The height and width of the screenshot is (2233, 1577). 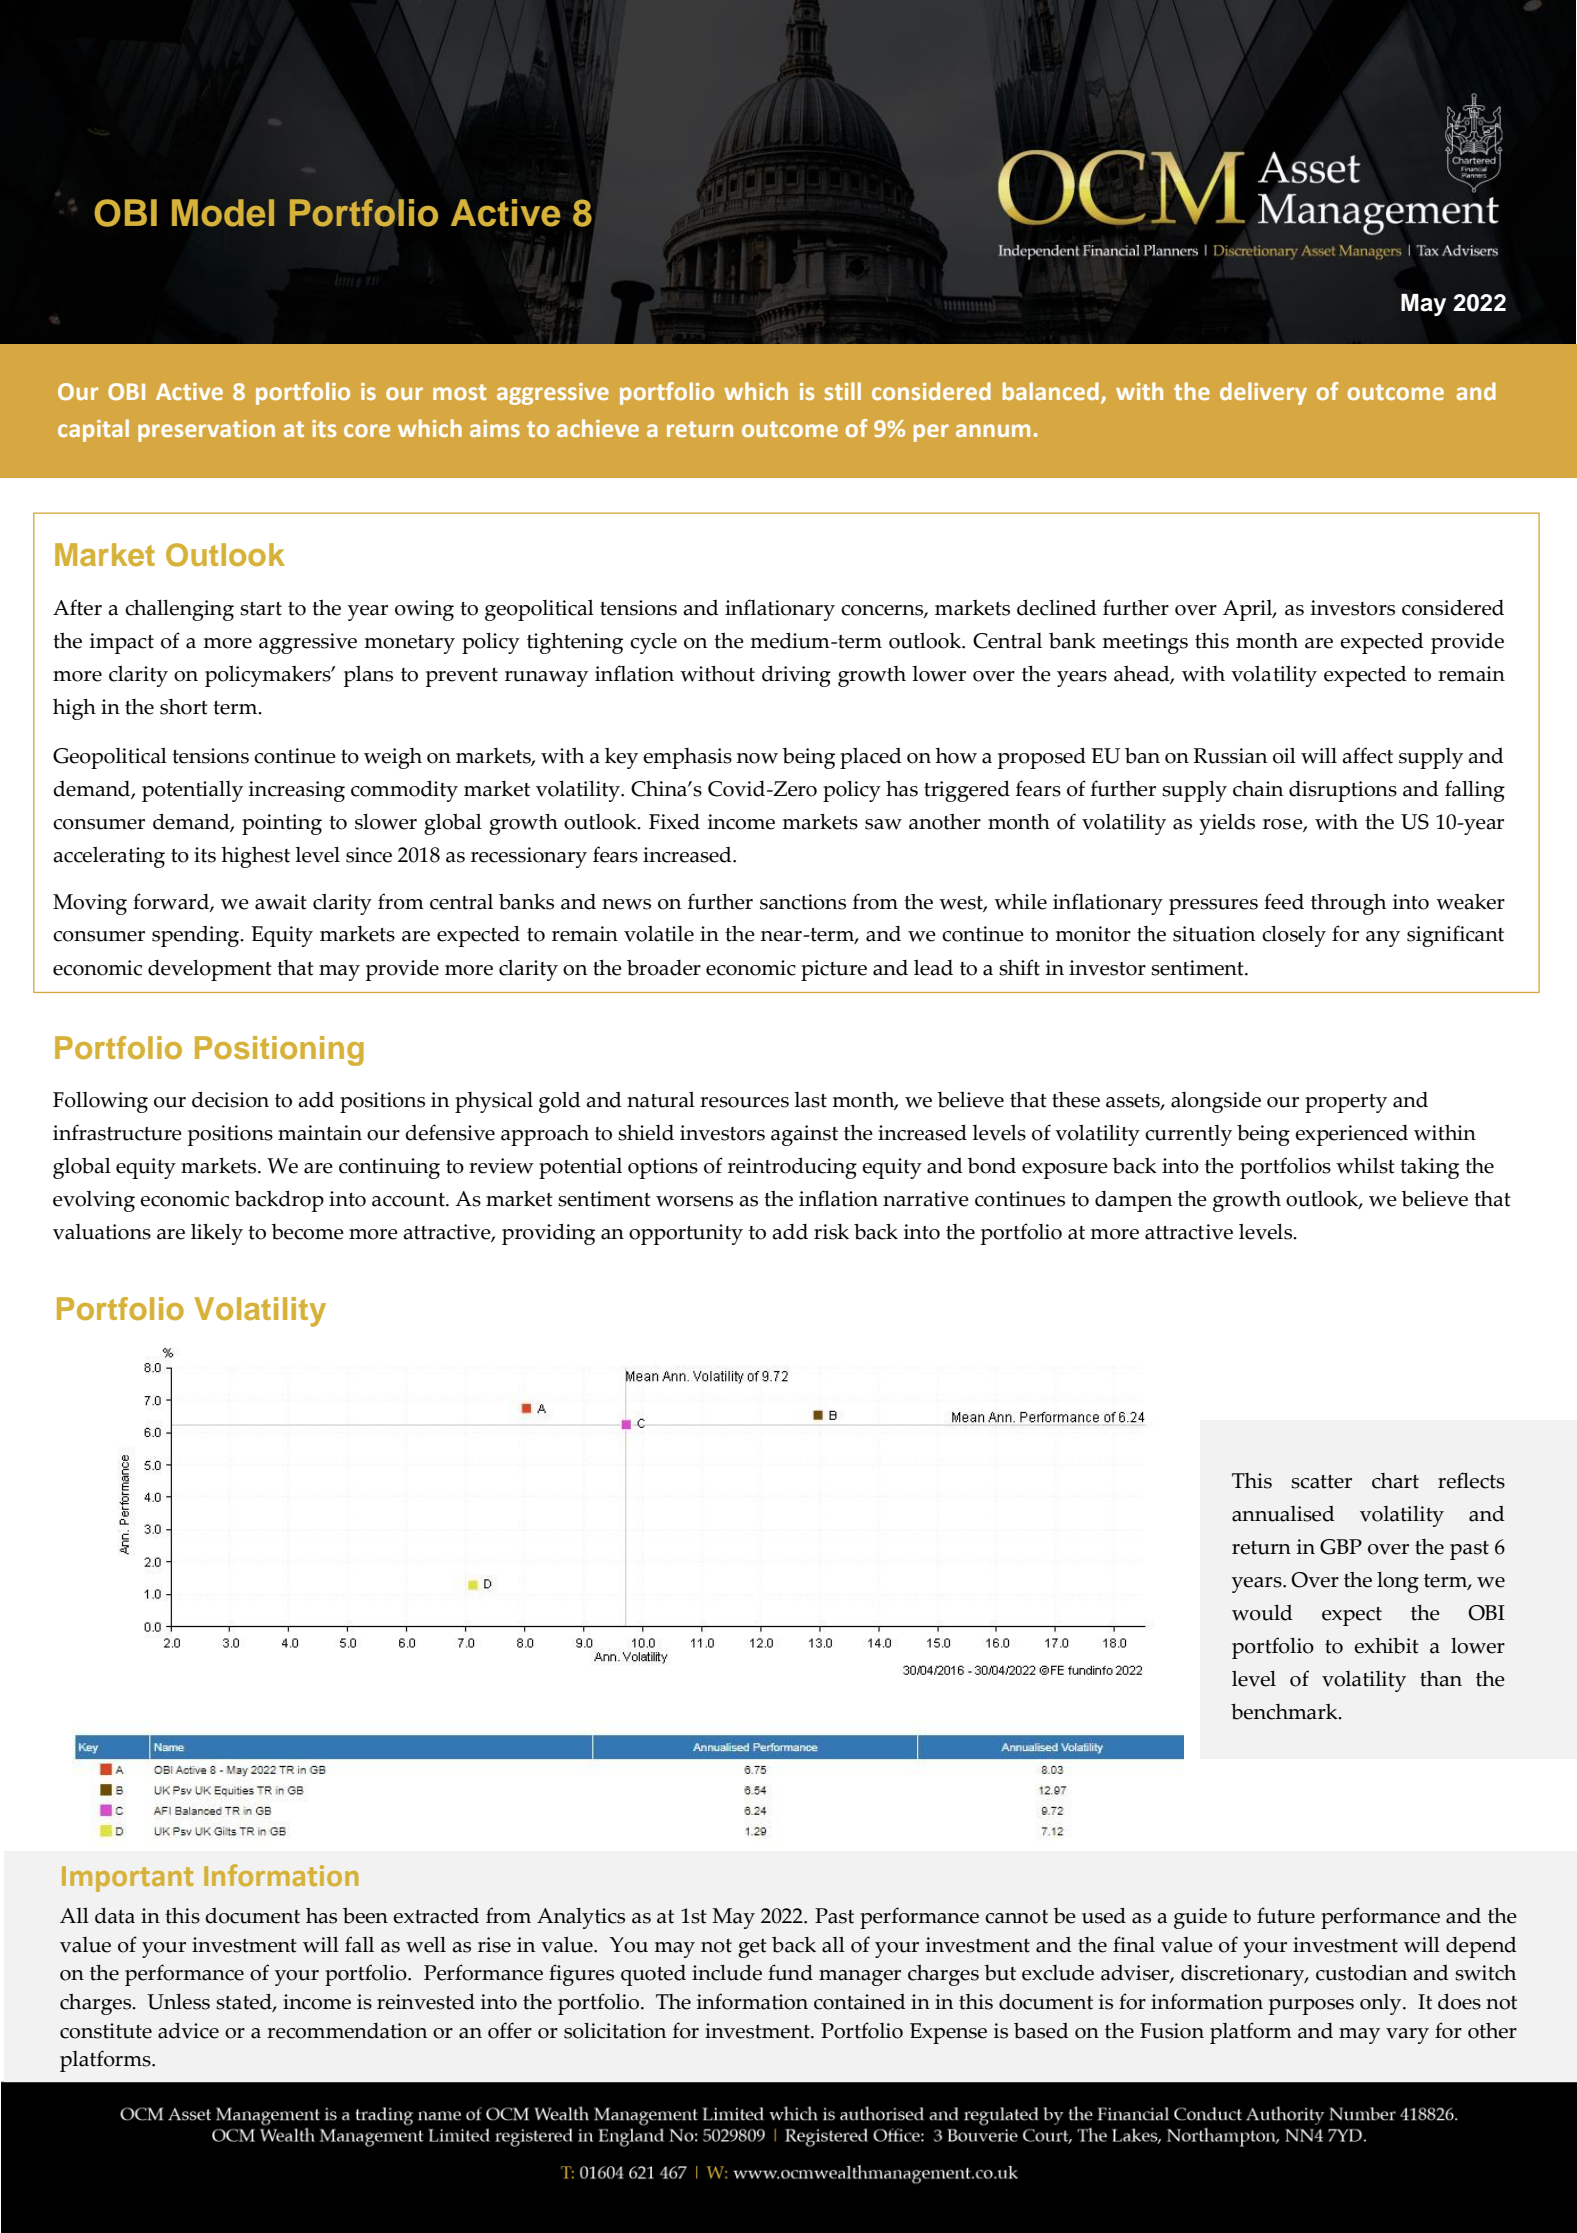 What do you see at coordinates (178, 2002) in the screenshot?
I see `Unless` at bounding box center [178, 2002].
